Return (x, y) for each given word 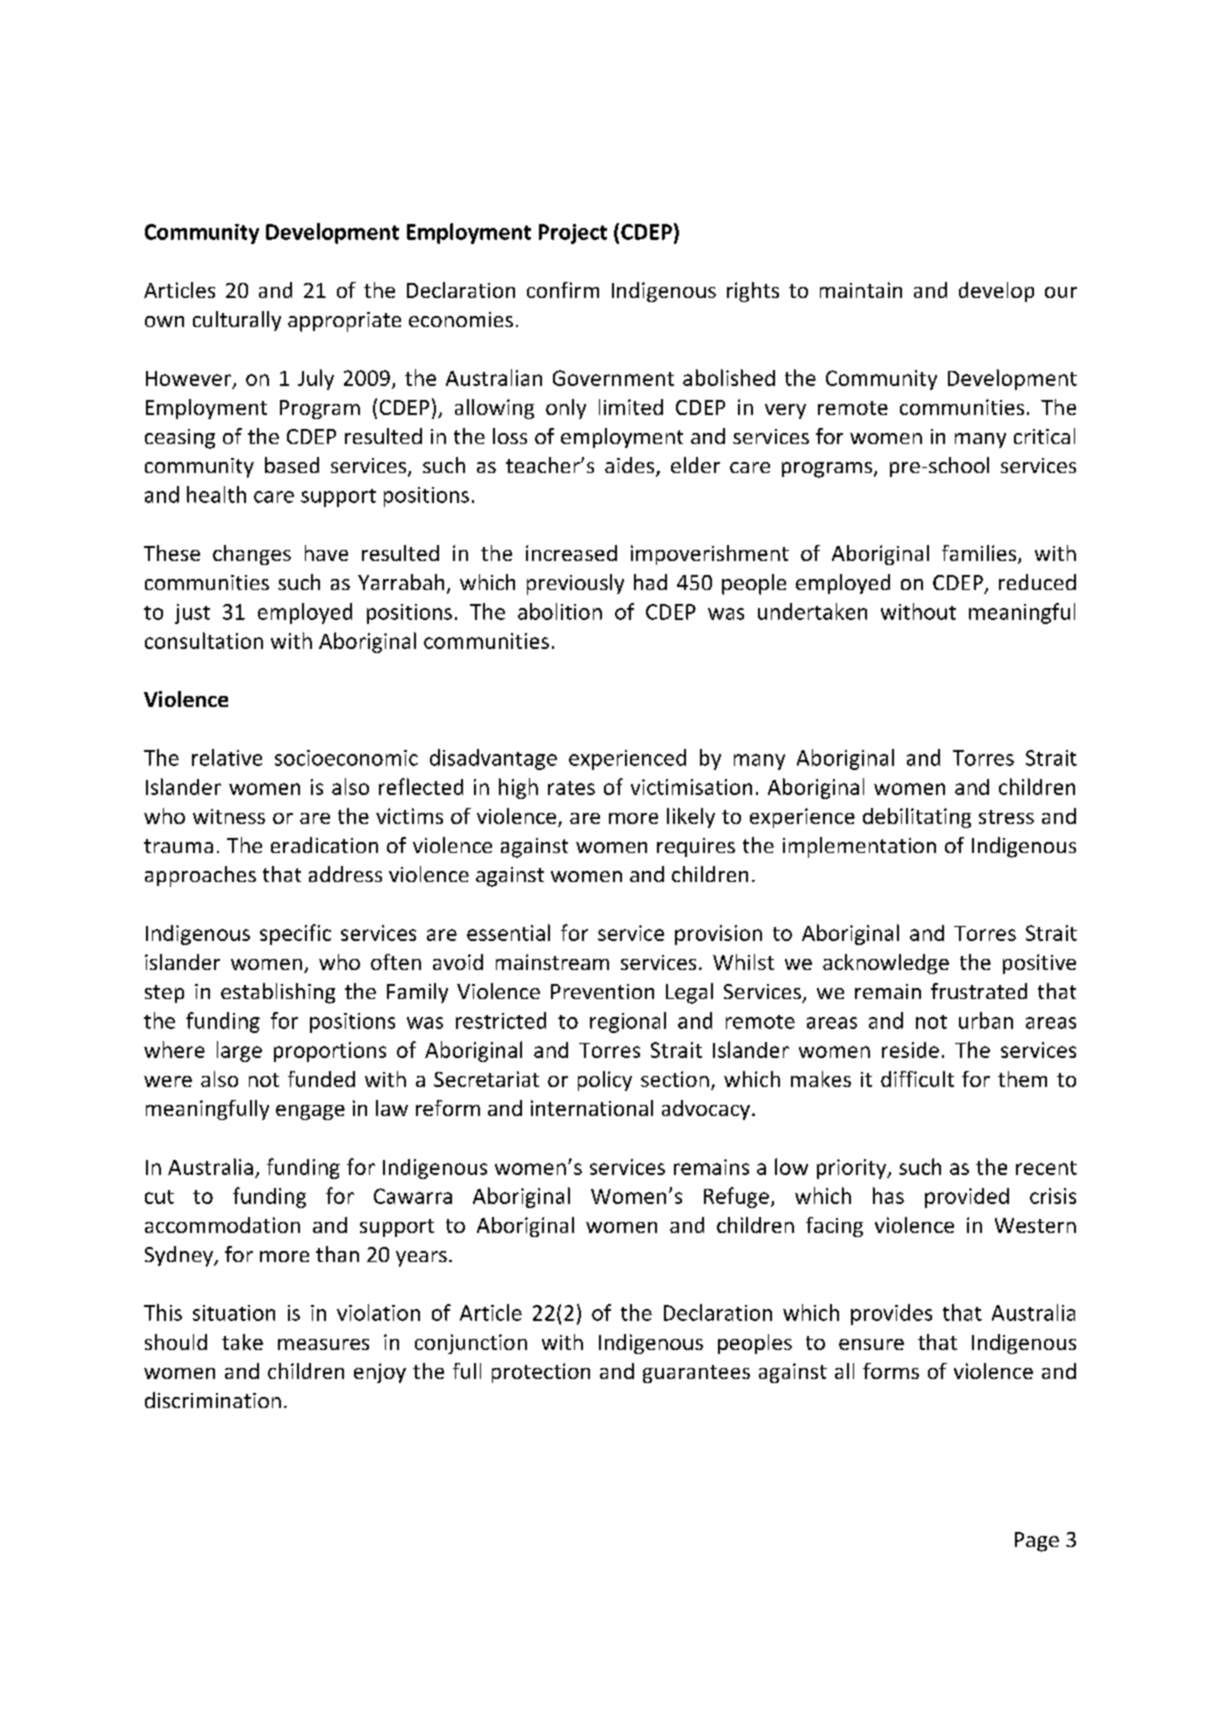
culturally (237, 321)
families (980, 554)
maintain (861, 290)
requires (696, 847)
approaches (200, 876)
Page (1037, 1542)
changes (252, 555)
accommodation (222, 1225)
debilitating (917, 818)
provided (967, 1198)
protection (541, 1373)
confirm (563, 290)
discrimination (213, 1400)
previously (575, 584)
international (592, 1108)
